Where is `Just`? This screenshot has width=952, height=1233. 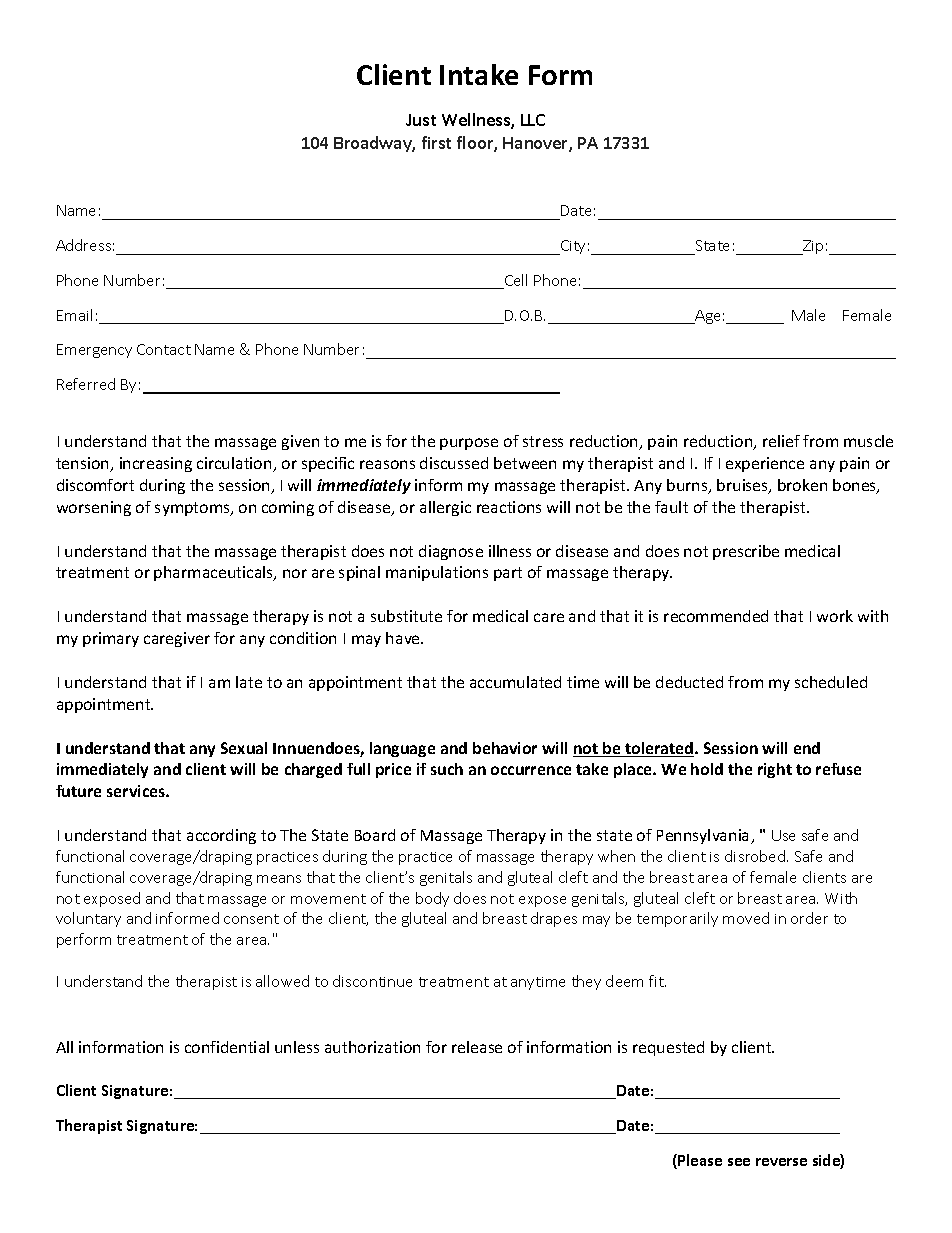 Just is located at coordinates (421, 120).
